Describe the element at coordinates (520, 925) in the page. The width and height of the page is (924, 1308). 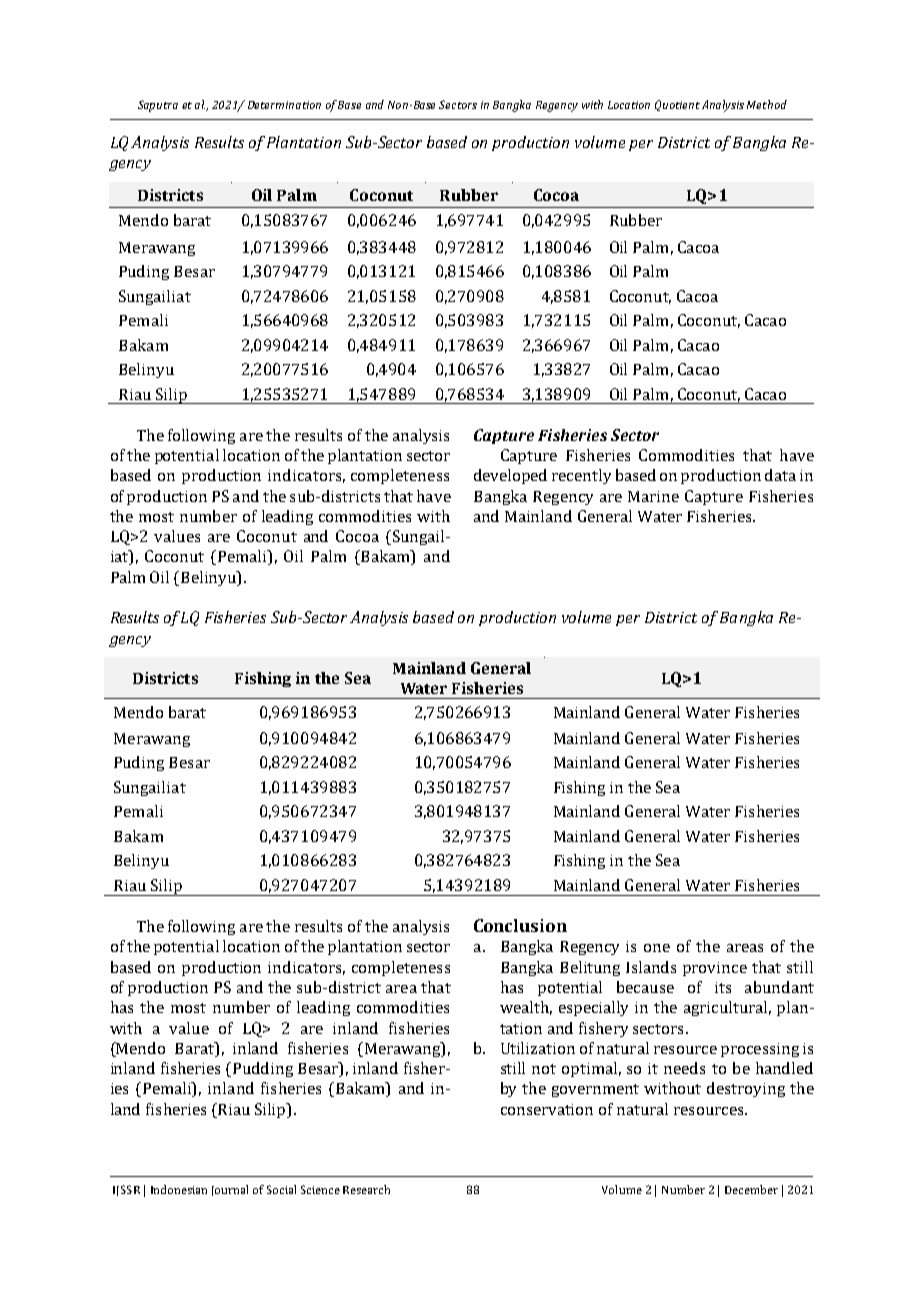
I see `Conclusion` at that location.
